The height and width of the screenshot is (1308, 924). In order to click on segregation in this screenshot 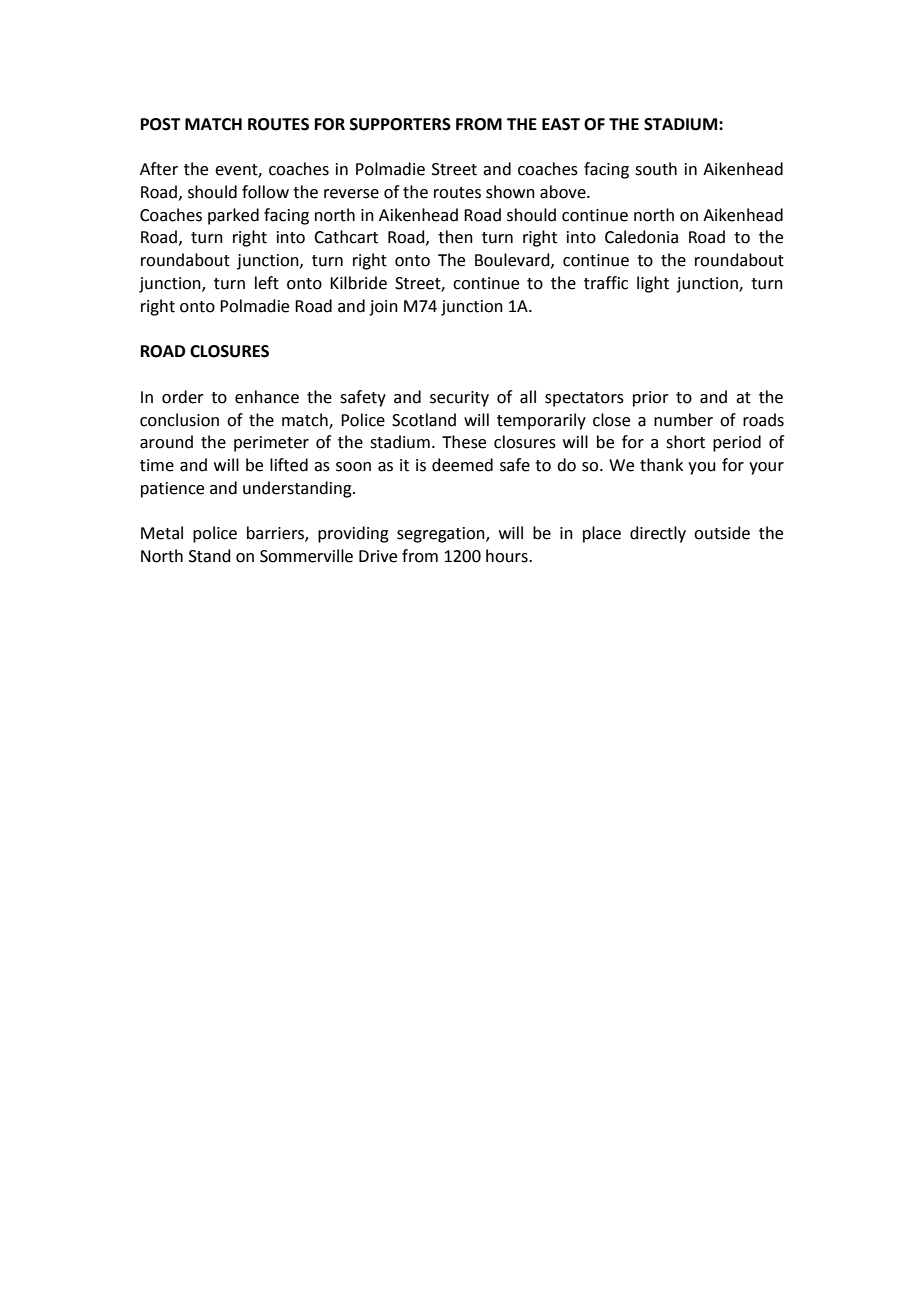, I will do `click(442, 535)`.
